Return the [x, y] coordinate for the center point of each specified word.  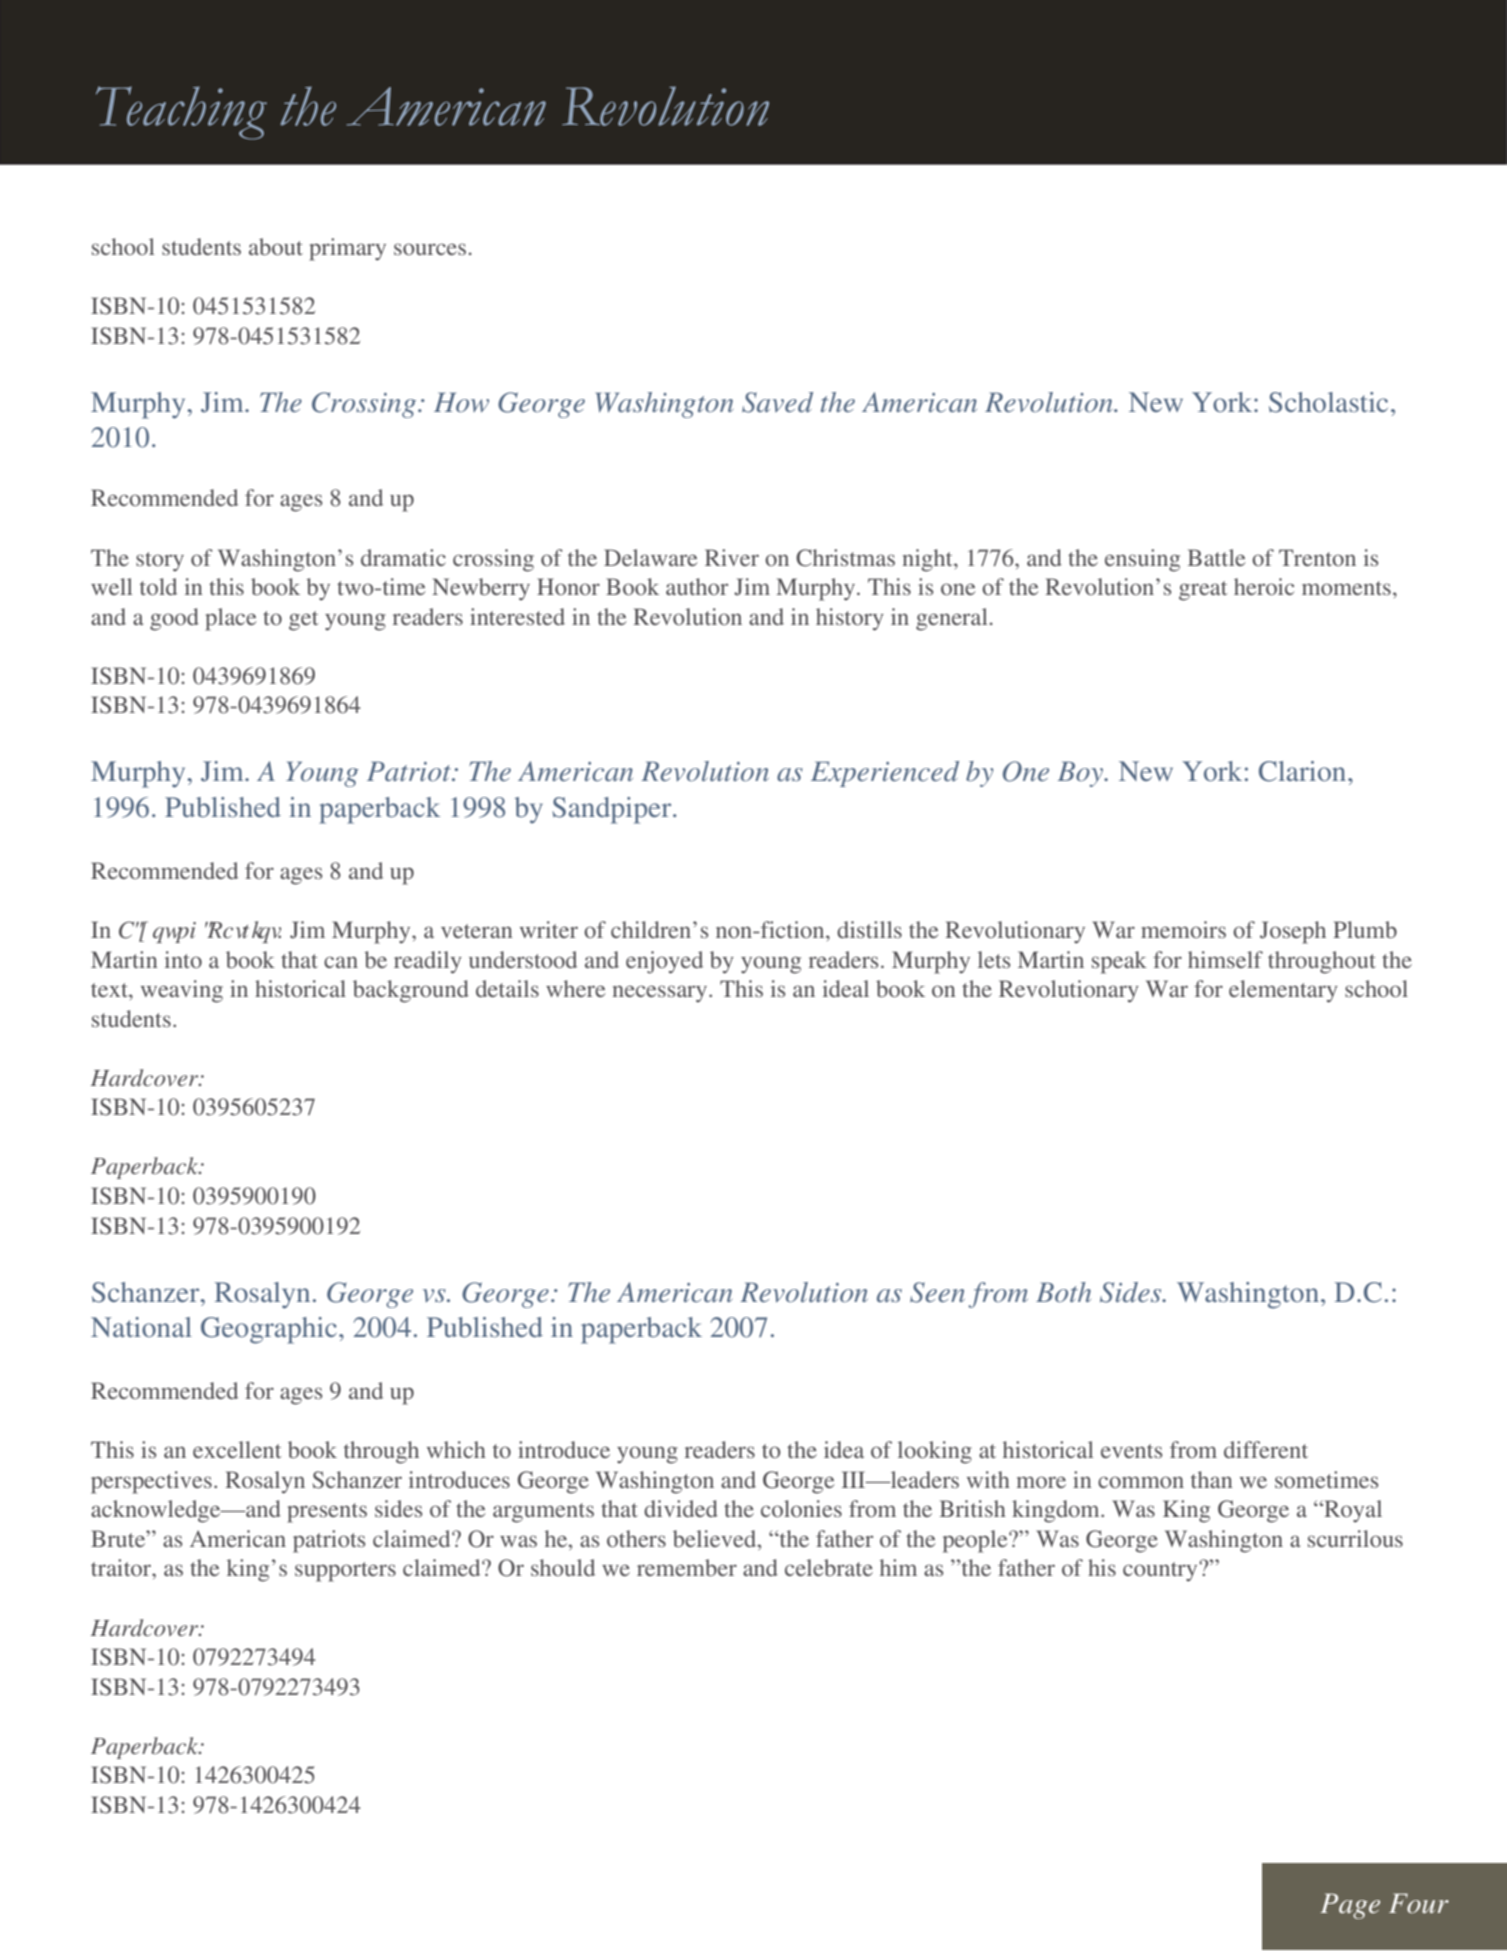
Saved [777, 402]
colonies [801, 1508]
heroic [1264, 586]
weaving [182, 991]
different [1266, 1449]
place [231, 619]
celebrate [829, 1567]
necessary [661, 994]
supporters [345, 1572]
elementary [1283, 991]
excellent [237, 1449]
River [732, 557]
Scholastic [1328, 402]
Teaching [181, 113]
